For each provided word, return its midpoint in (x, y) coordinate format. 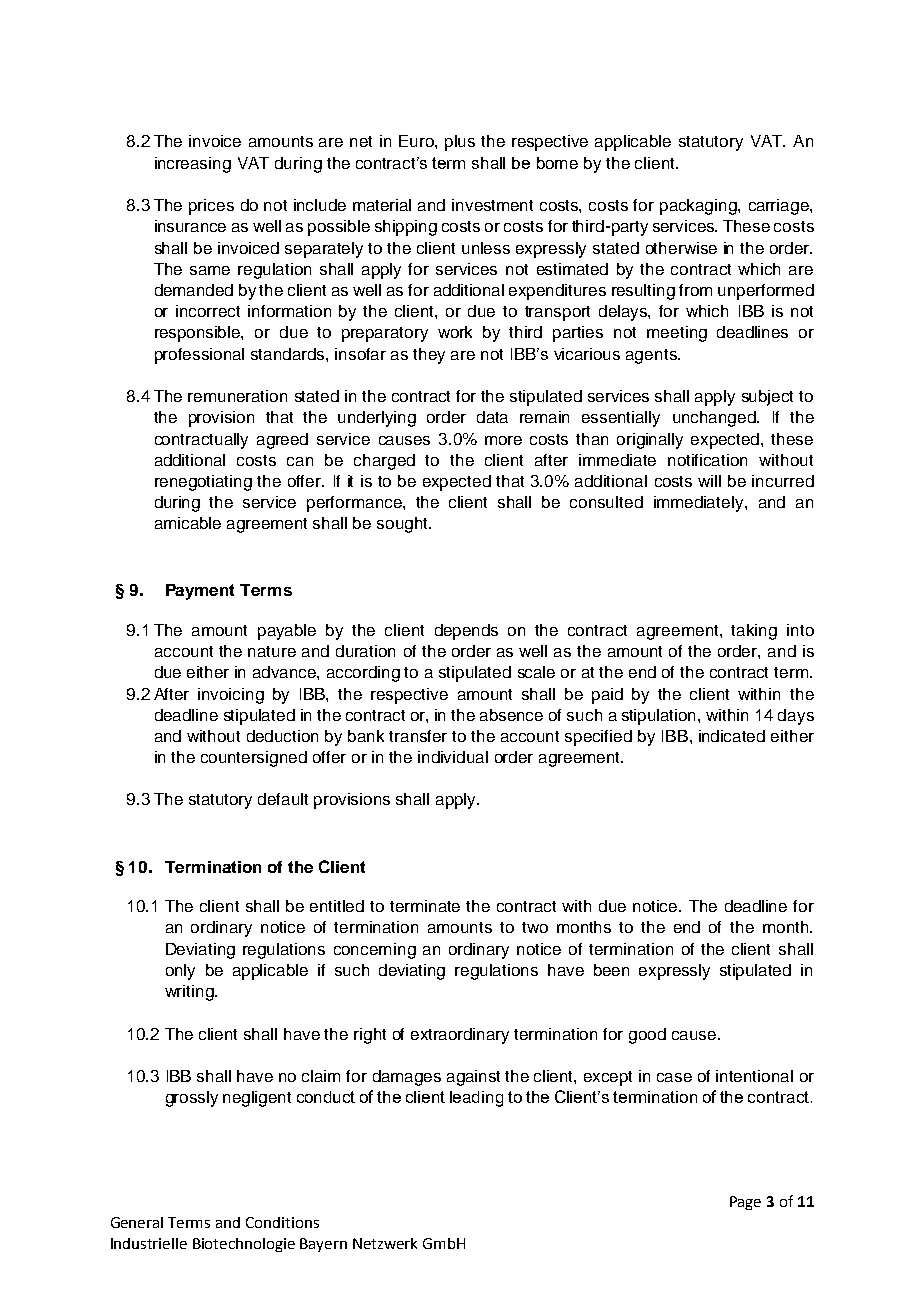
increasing (193, 165)
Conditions (282, 1222)
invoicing (231, 696)
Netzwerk (385, 1243)
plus (460, 143)
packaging (699, 207)
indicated (732, 736)
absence (511, 715)
